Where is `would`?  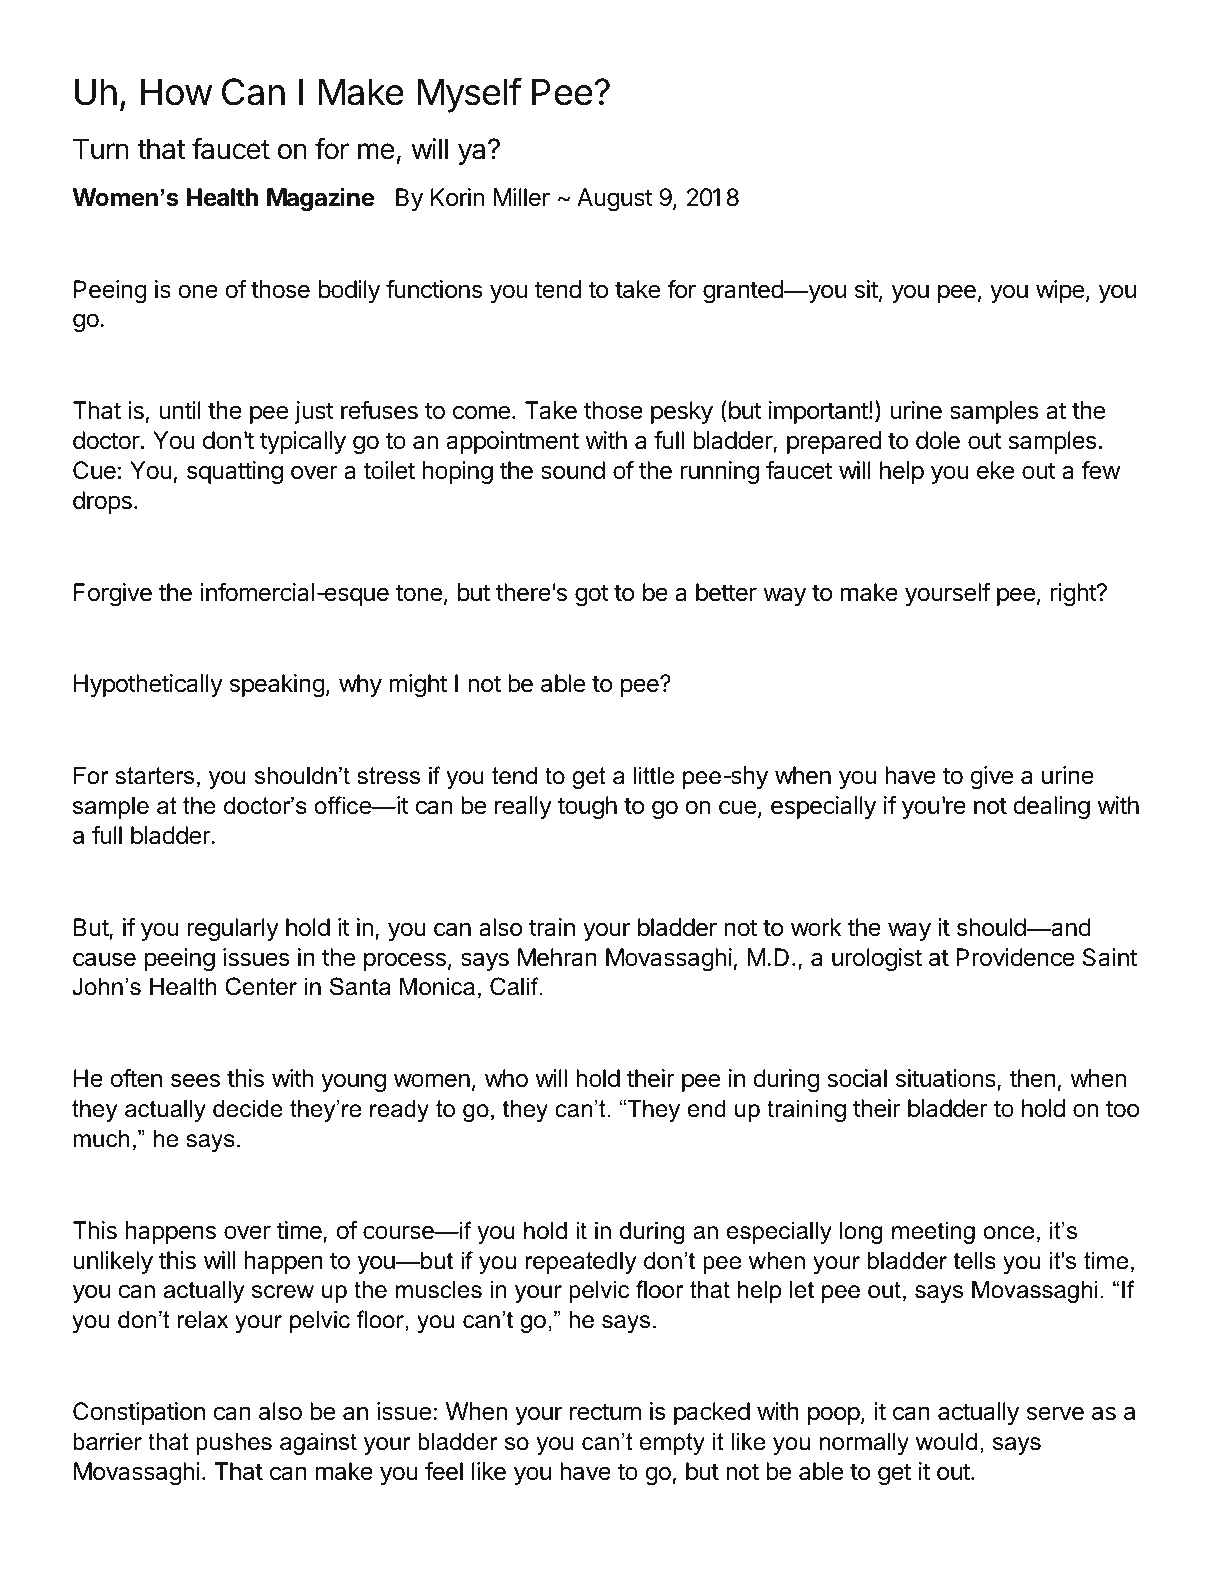
would is located at coordinates (946, 1441).
